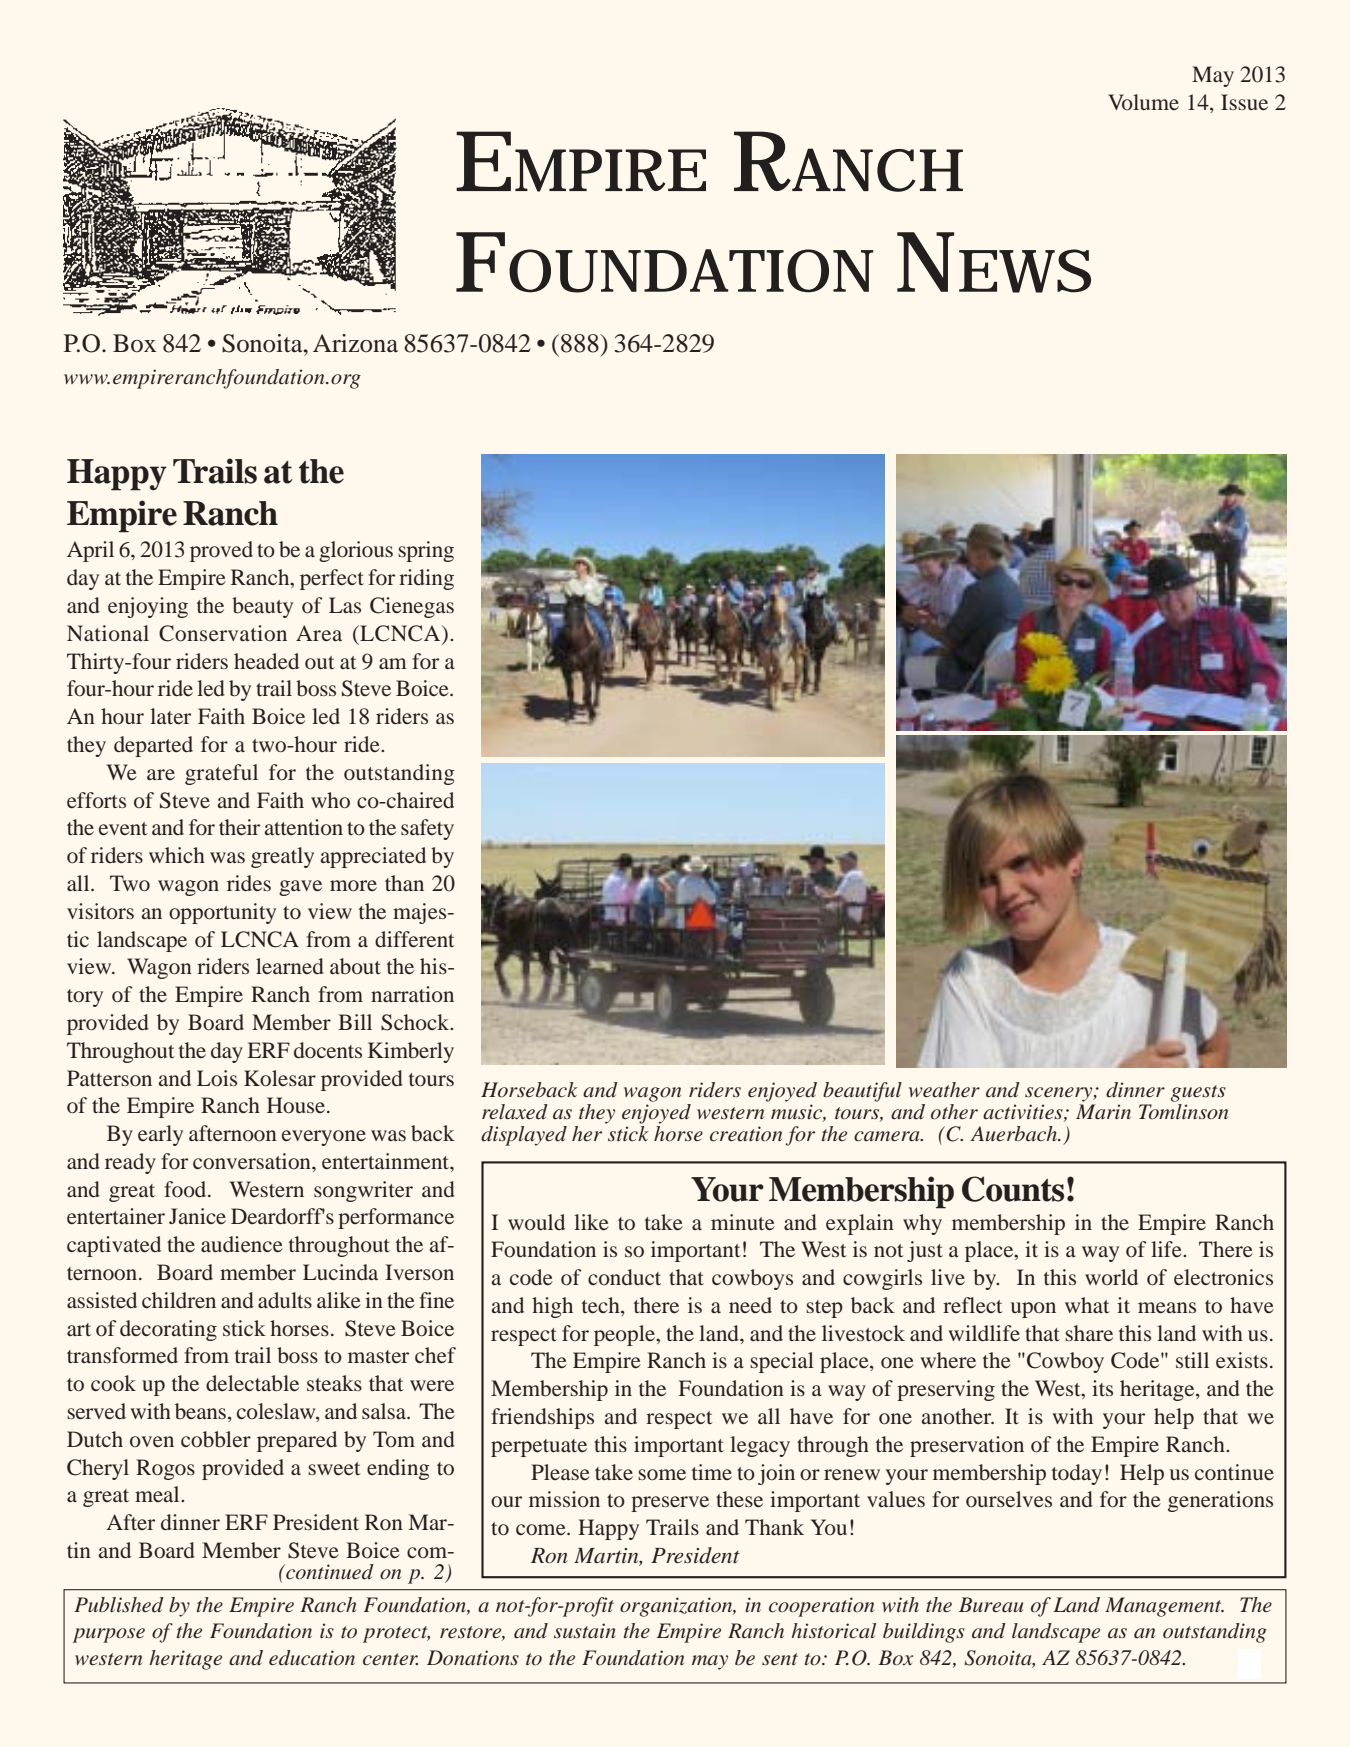 The image size is (1350, 1747). What do you see at coordinates (1143, 102) in the image?
I see `Volume` at bounding box center [1143, 102].
